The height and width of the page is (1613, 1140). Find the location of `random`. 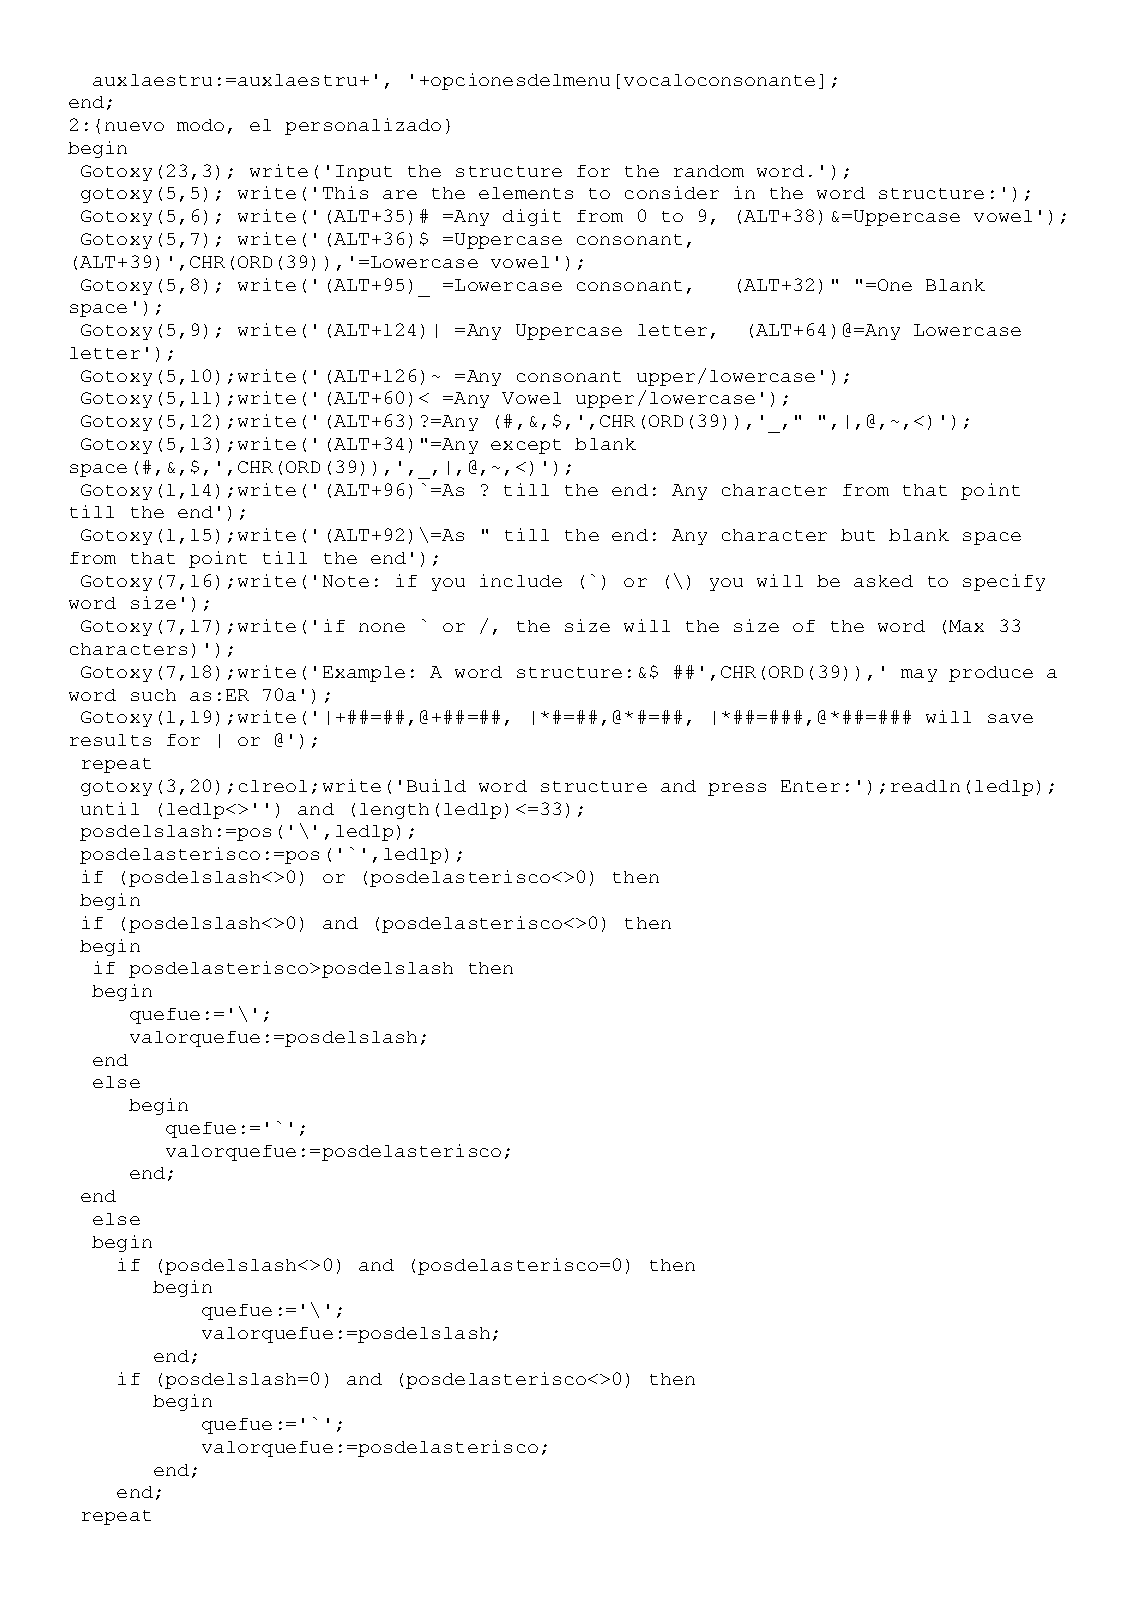

random is located at coordinates (709, 171).
